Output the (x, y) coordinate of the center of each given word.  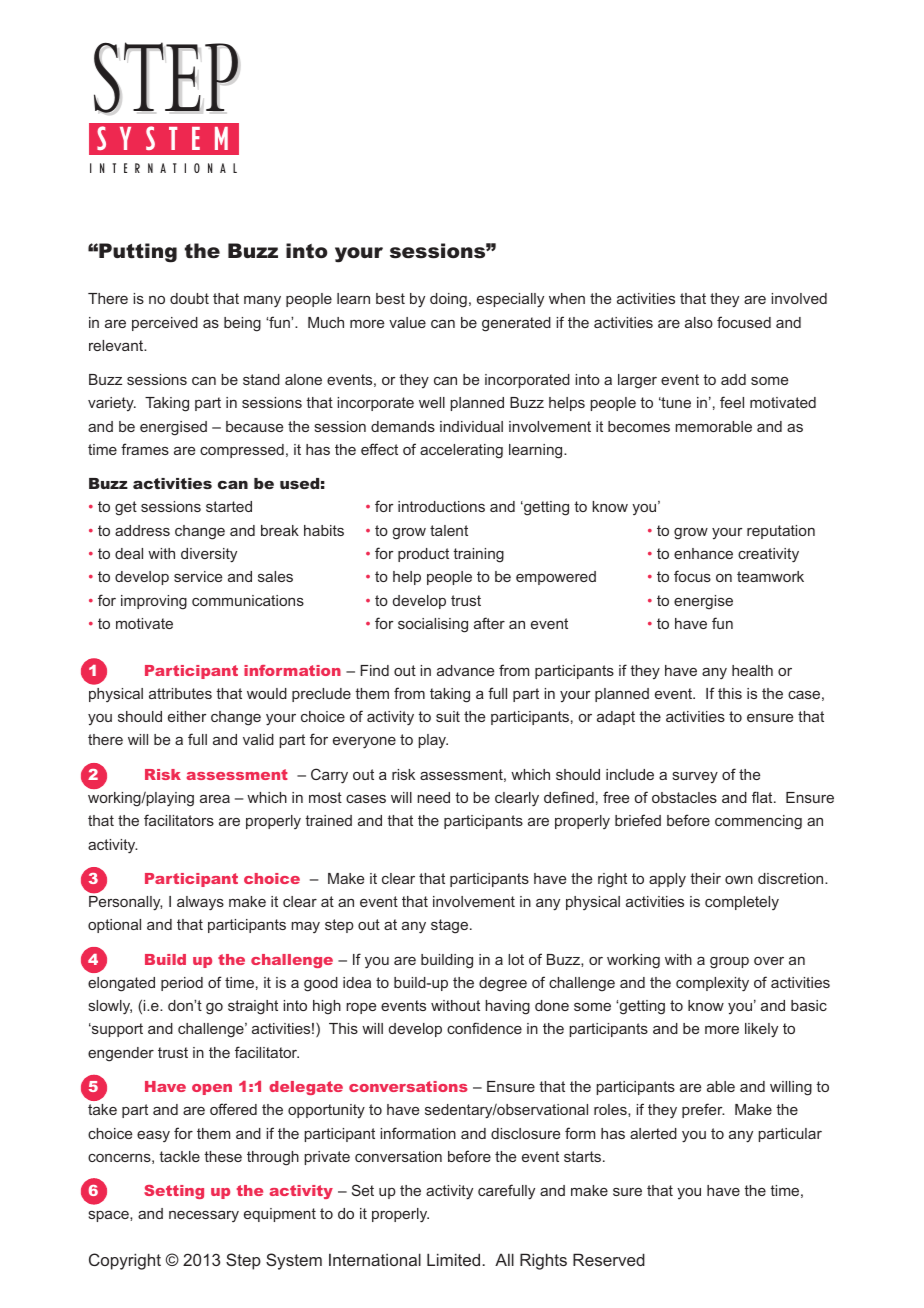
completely (742, 903)
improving (154, 602)
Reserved (609, 1259)
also (699, 322)
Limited (453, 1259)
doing (448, 300)
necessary (204, 1216)
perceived (165, 324)
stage (451, 926)
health (752, 670)
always (200, 903)
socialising (433, 625)
